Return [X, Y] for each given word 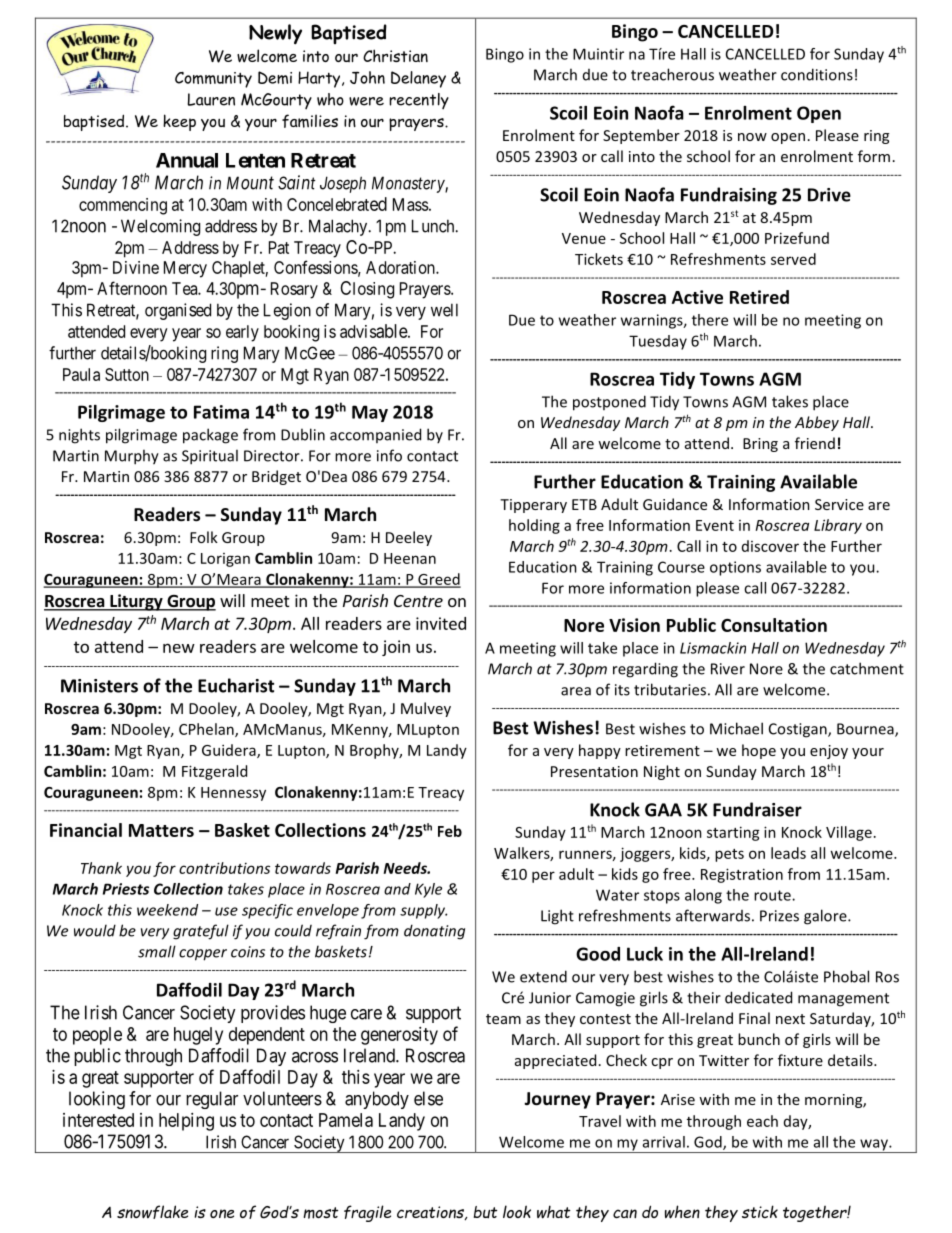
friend [815, 443]
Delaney [418, 79]
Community [213, 80]
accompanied [375, 435]
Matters [161, 830]
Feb [450, 831]
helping [186, 1122]
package [210, 436]
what [554, 1212]
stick [760, 1211]
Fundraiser [757, 809]
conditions [817, 74]
